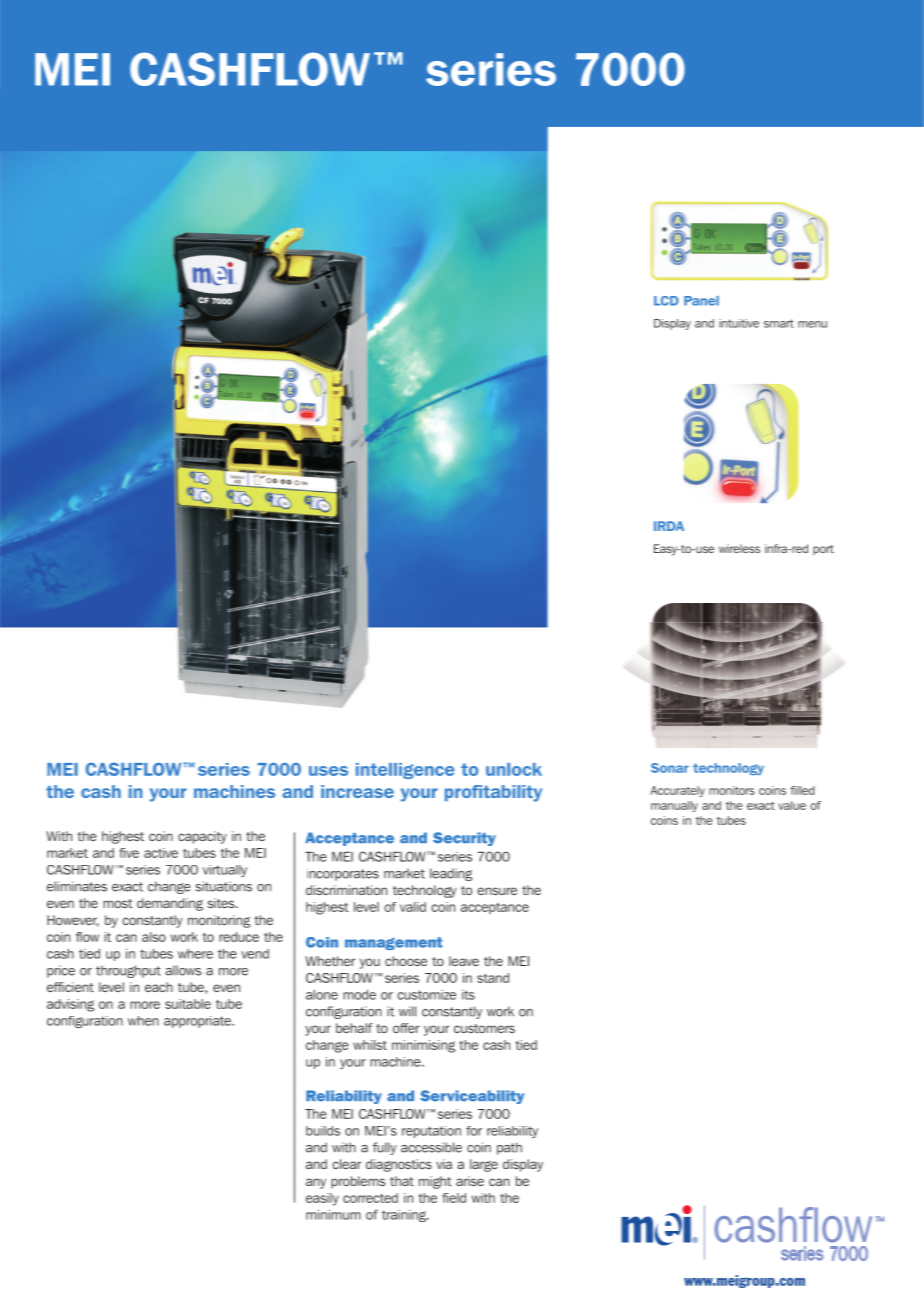  Describe the element at coordinates (674, 806) in the screenshot. I see `manually` at that location.
